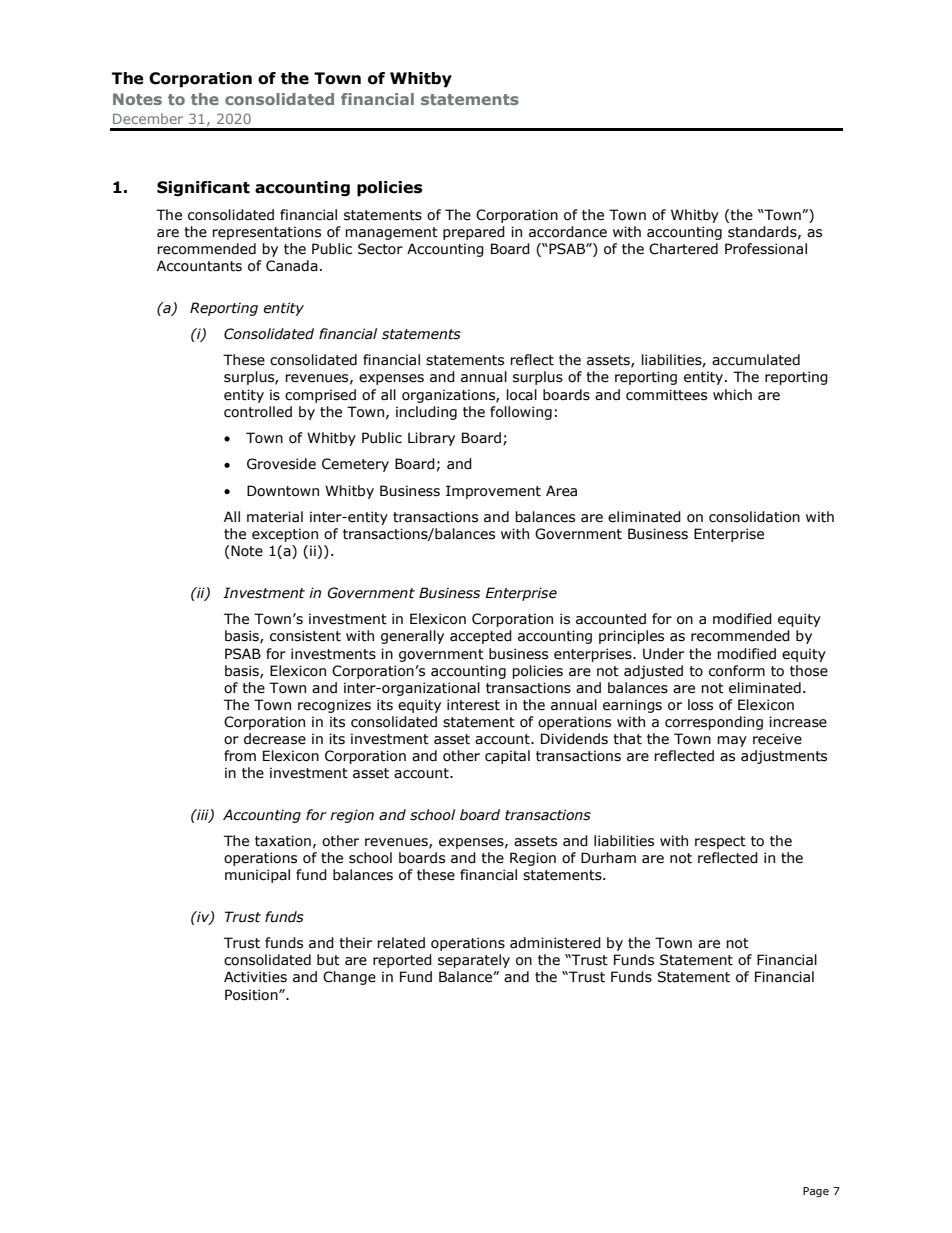 The width and height of the document is (952, 1233). I want to click on capital, so click(507, 757).
